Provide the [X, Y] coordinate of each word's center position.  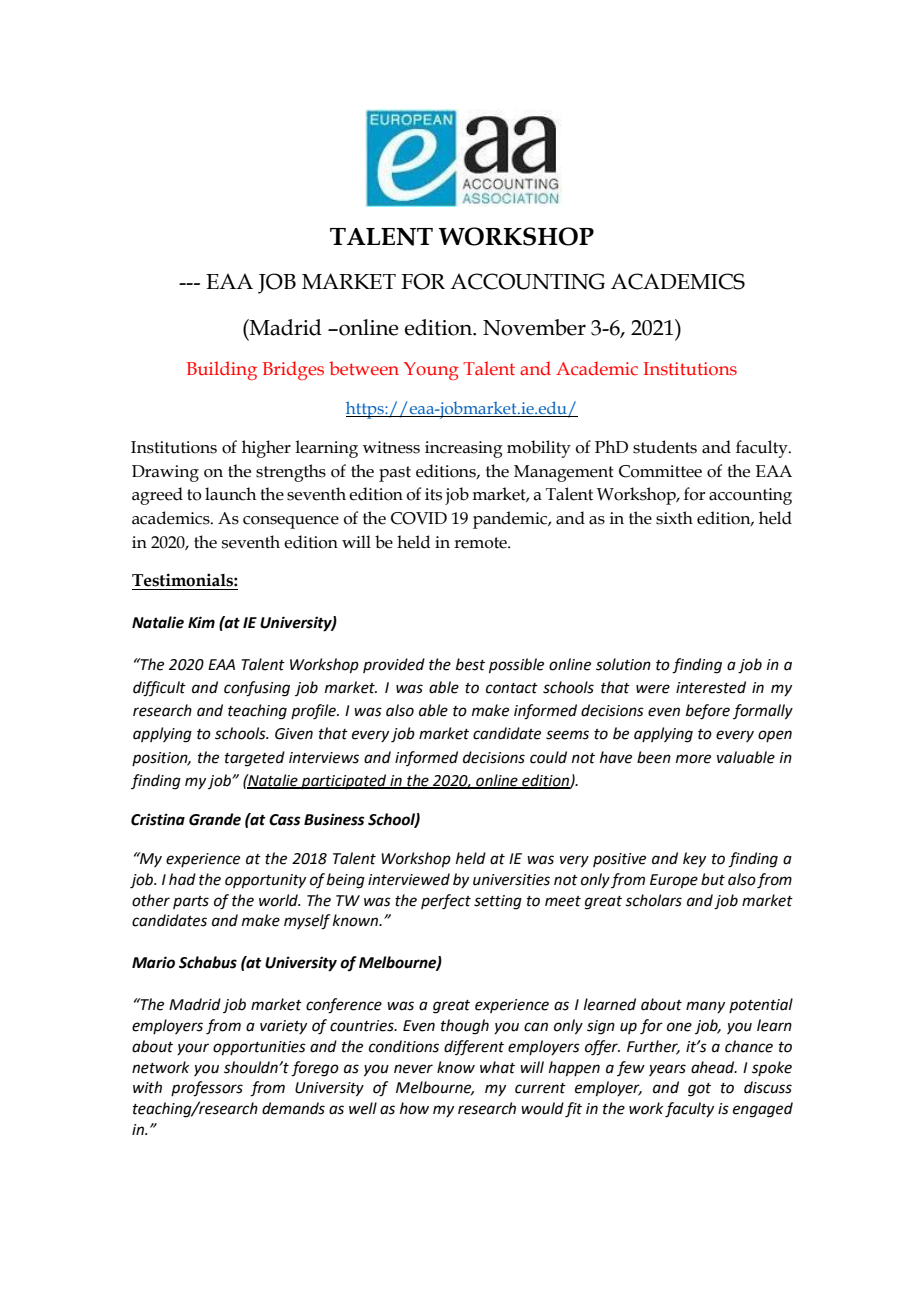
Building [221, 370]
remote [482, 543]
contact [512, 688]
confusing [257, 689]
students [665, 447]
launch [230, 494]
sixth [674, 518]
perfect [446, 902]
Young [431, 371]
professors [207, 1089]
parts [191, 902]
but [713, 879]
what [497, 1067]
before [708, 712]
